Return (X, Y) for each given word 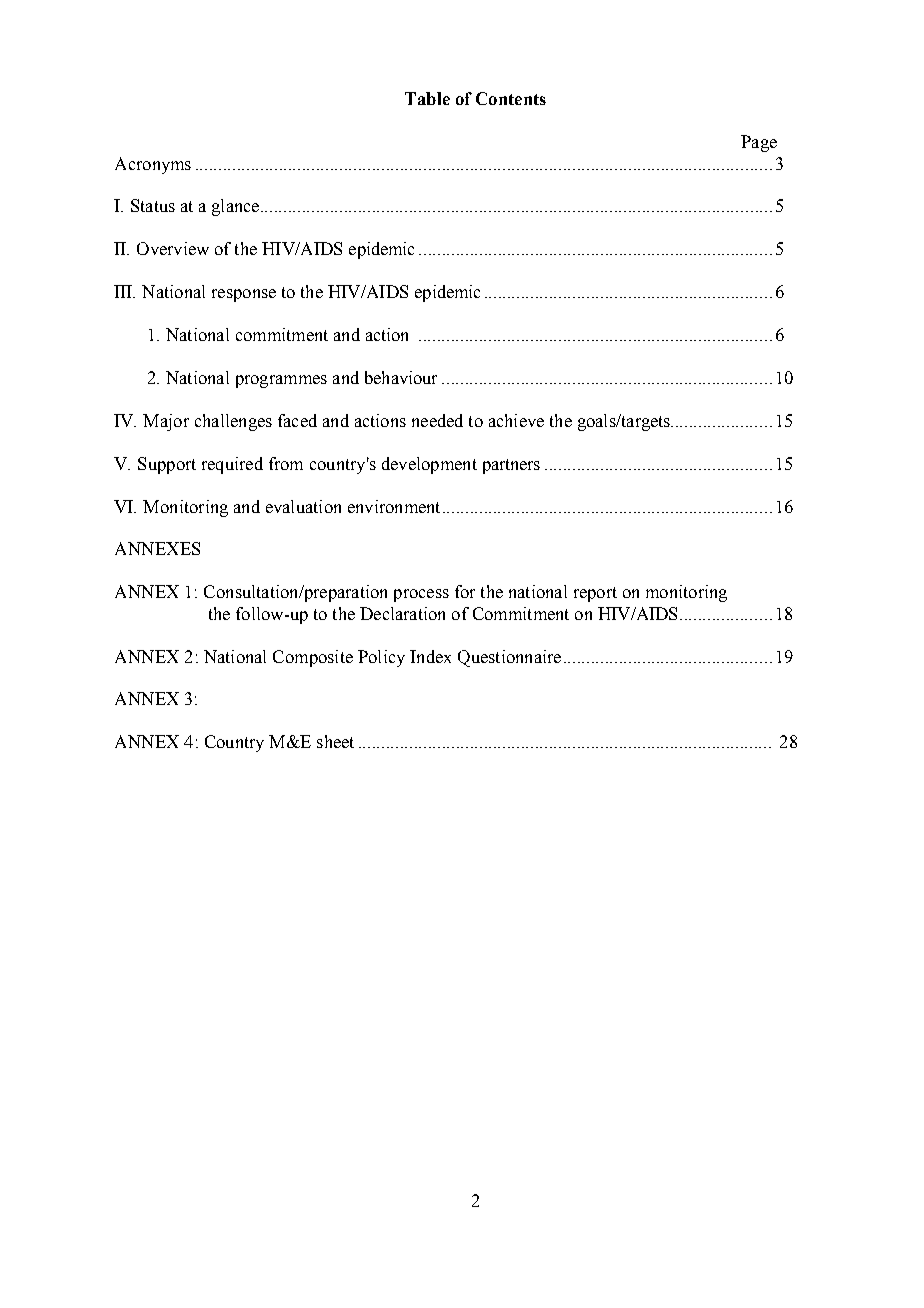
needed (437, 420)
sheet (335, 741)
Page (759, 143)
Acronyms (153, 165)
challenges (233, 422)
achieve (516, 420)
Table (427, 98)
